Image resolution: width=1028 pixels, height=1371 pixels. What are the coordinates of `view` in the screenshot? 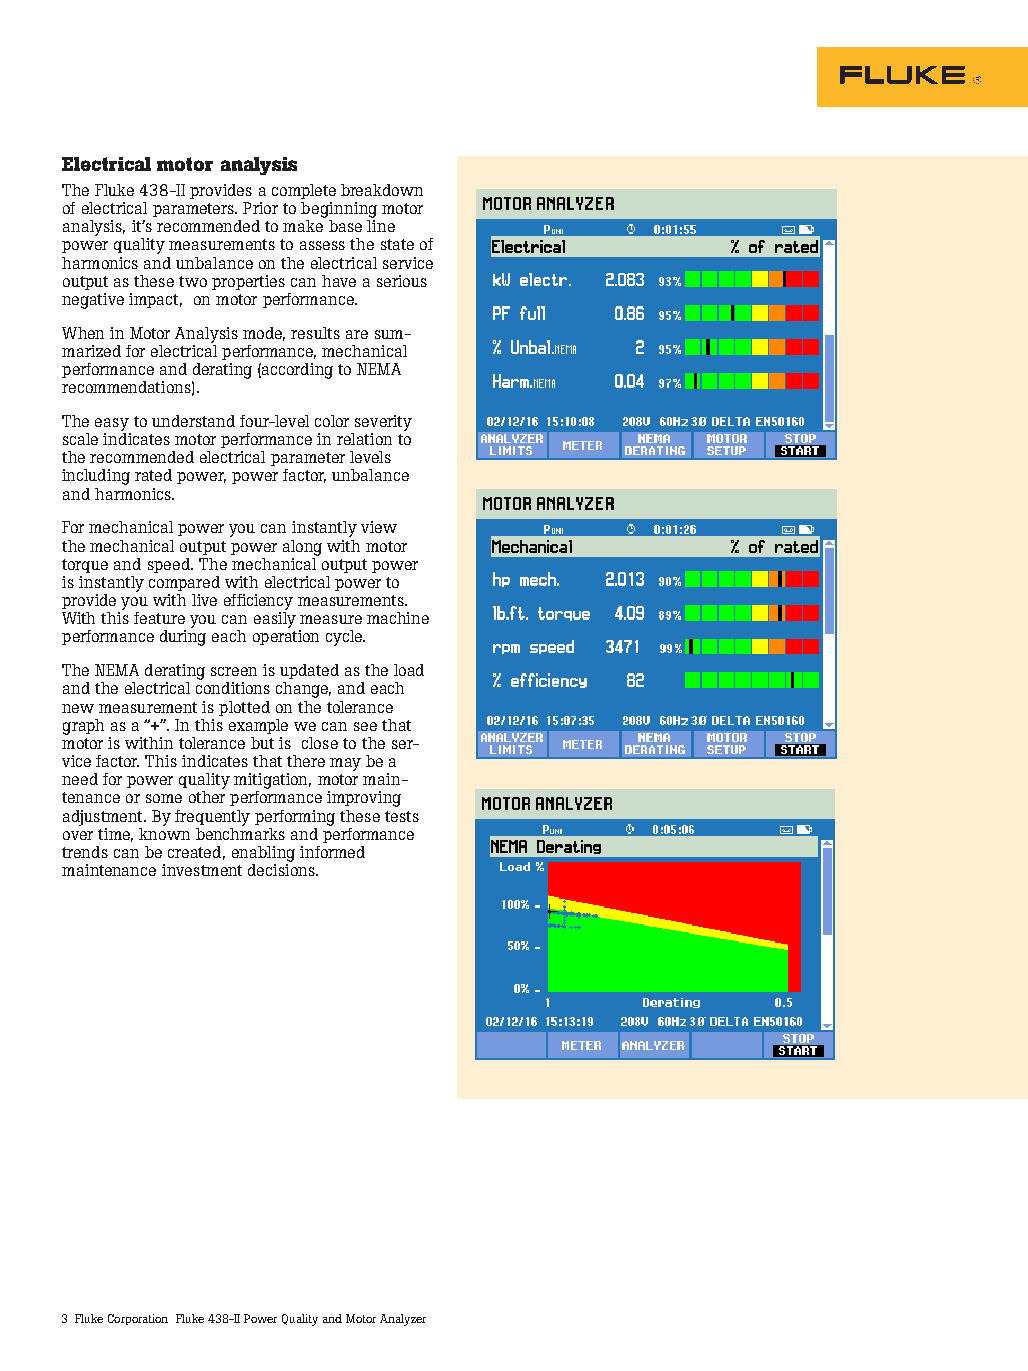 It's located at (379, 527).
